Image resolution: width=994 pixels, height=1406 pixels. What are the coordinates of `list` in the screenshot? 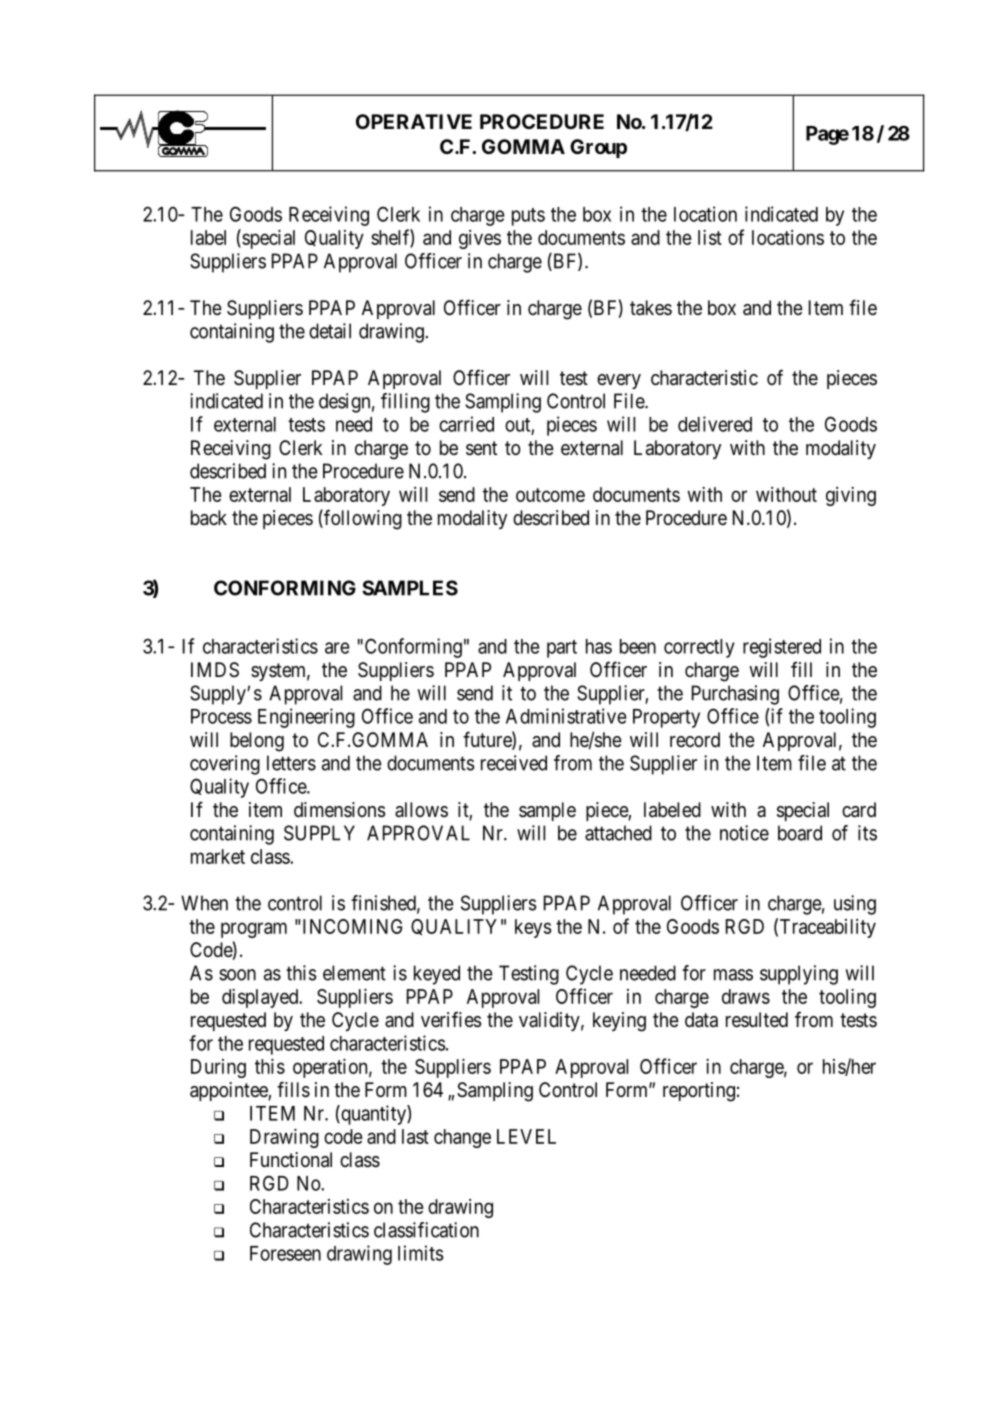 It's located at (710, 237).
